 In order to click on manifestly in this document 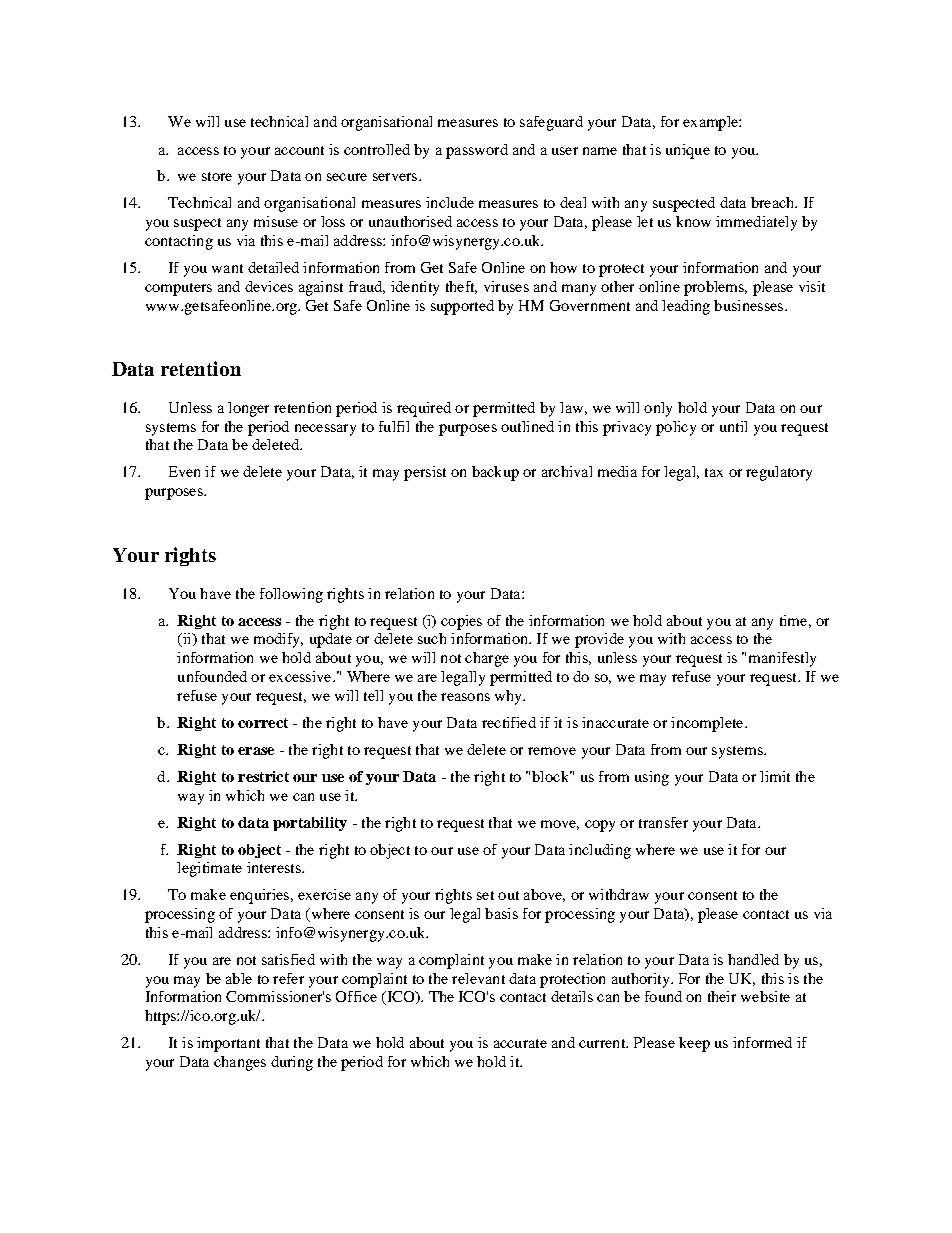, I will do `click(782, 659)`.
